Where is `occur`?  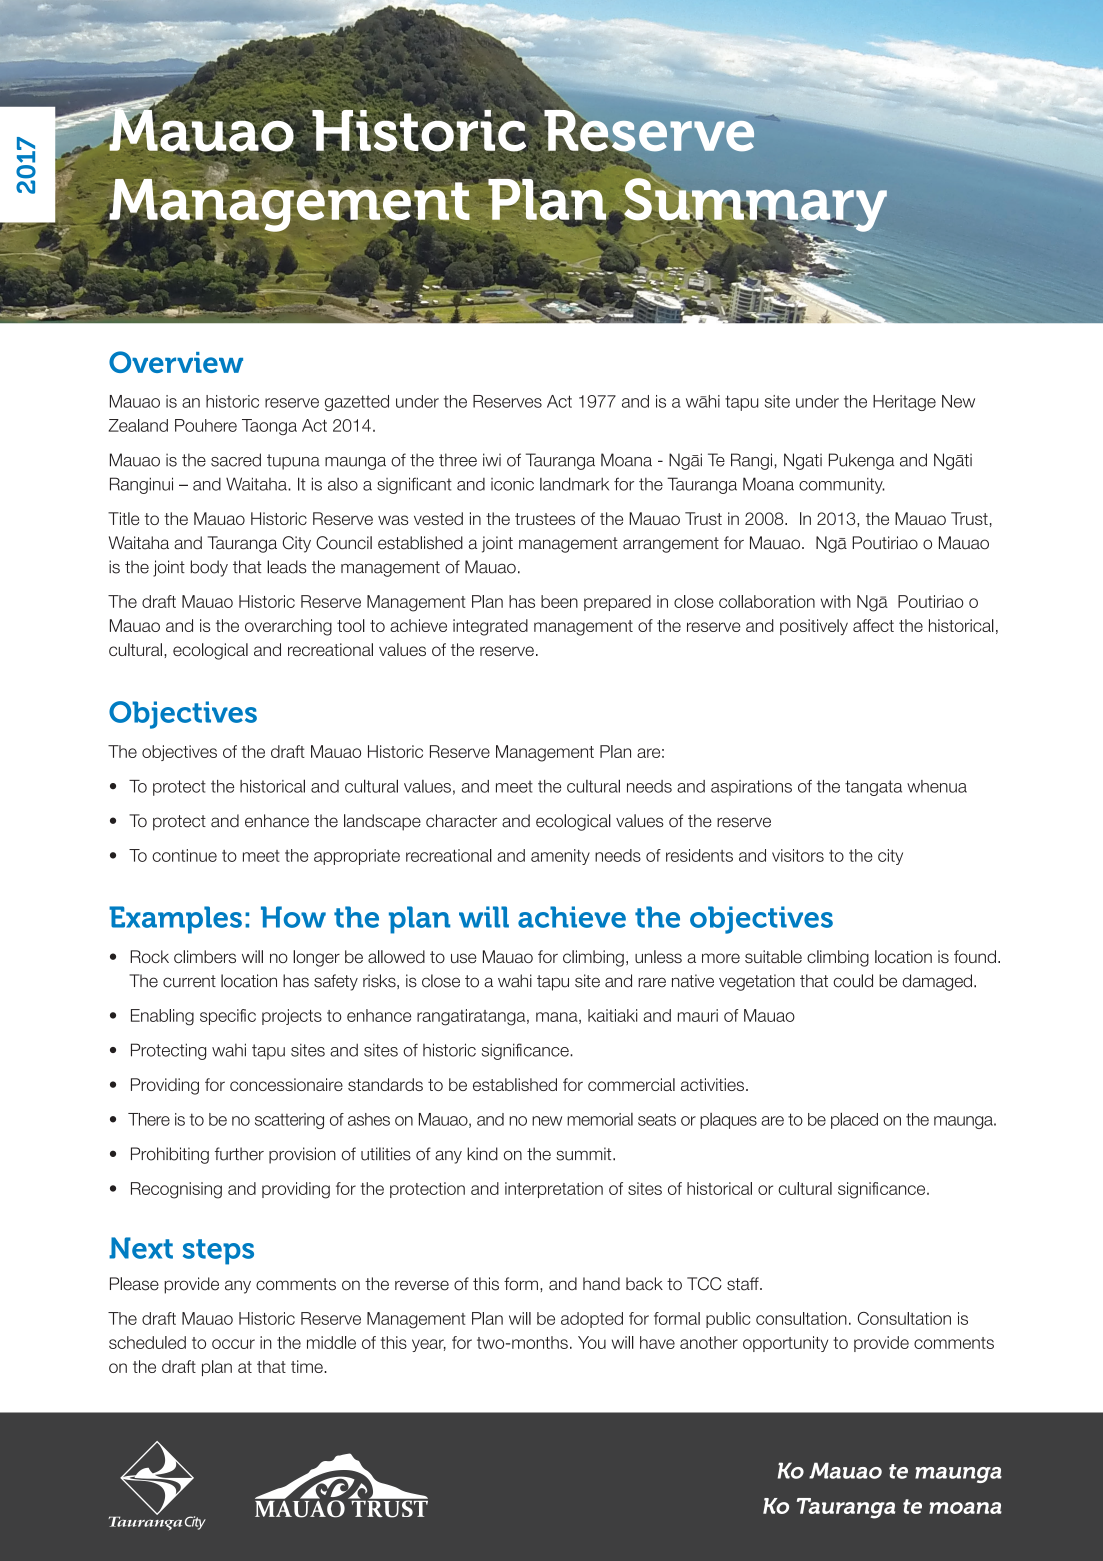
occur is located at coordinates (233, 1344).
